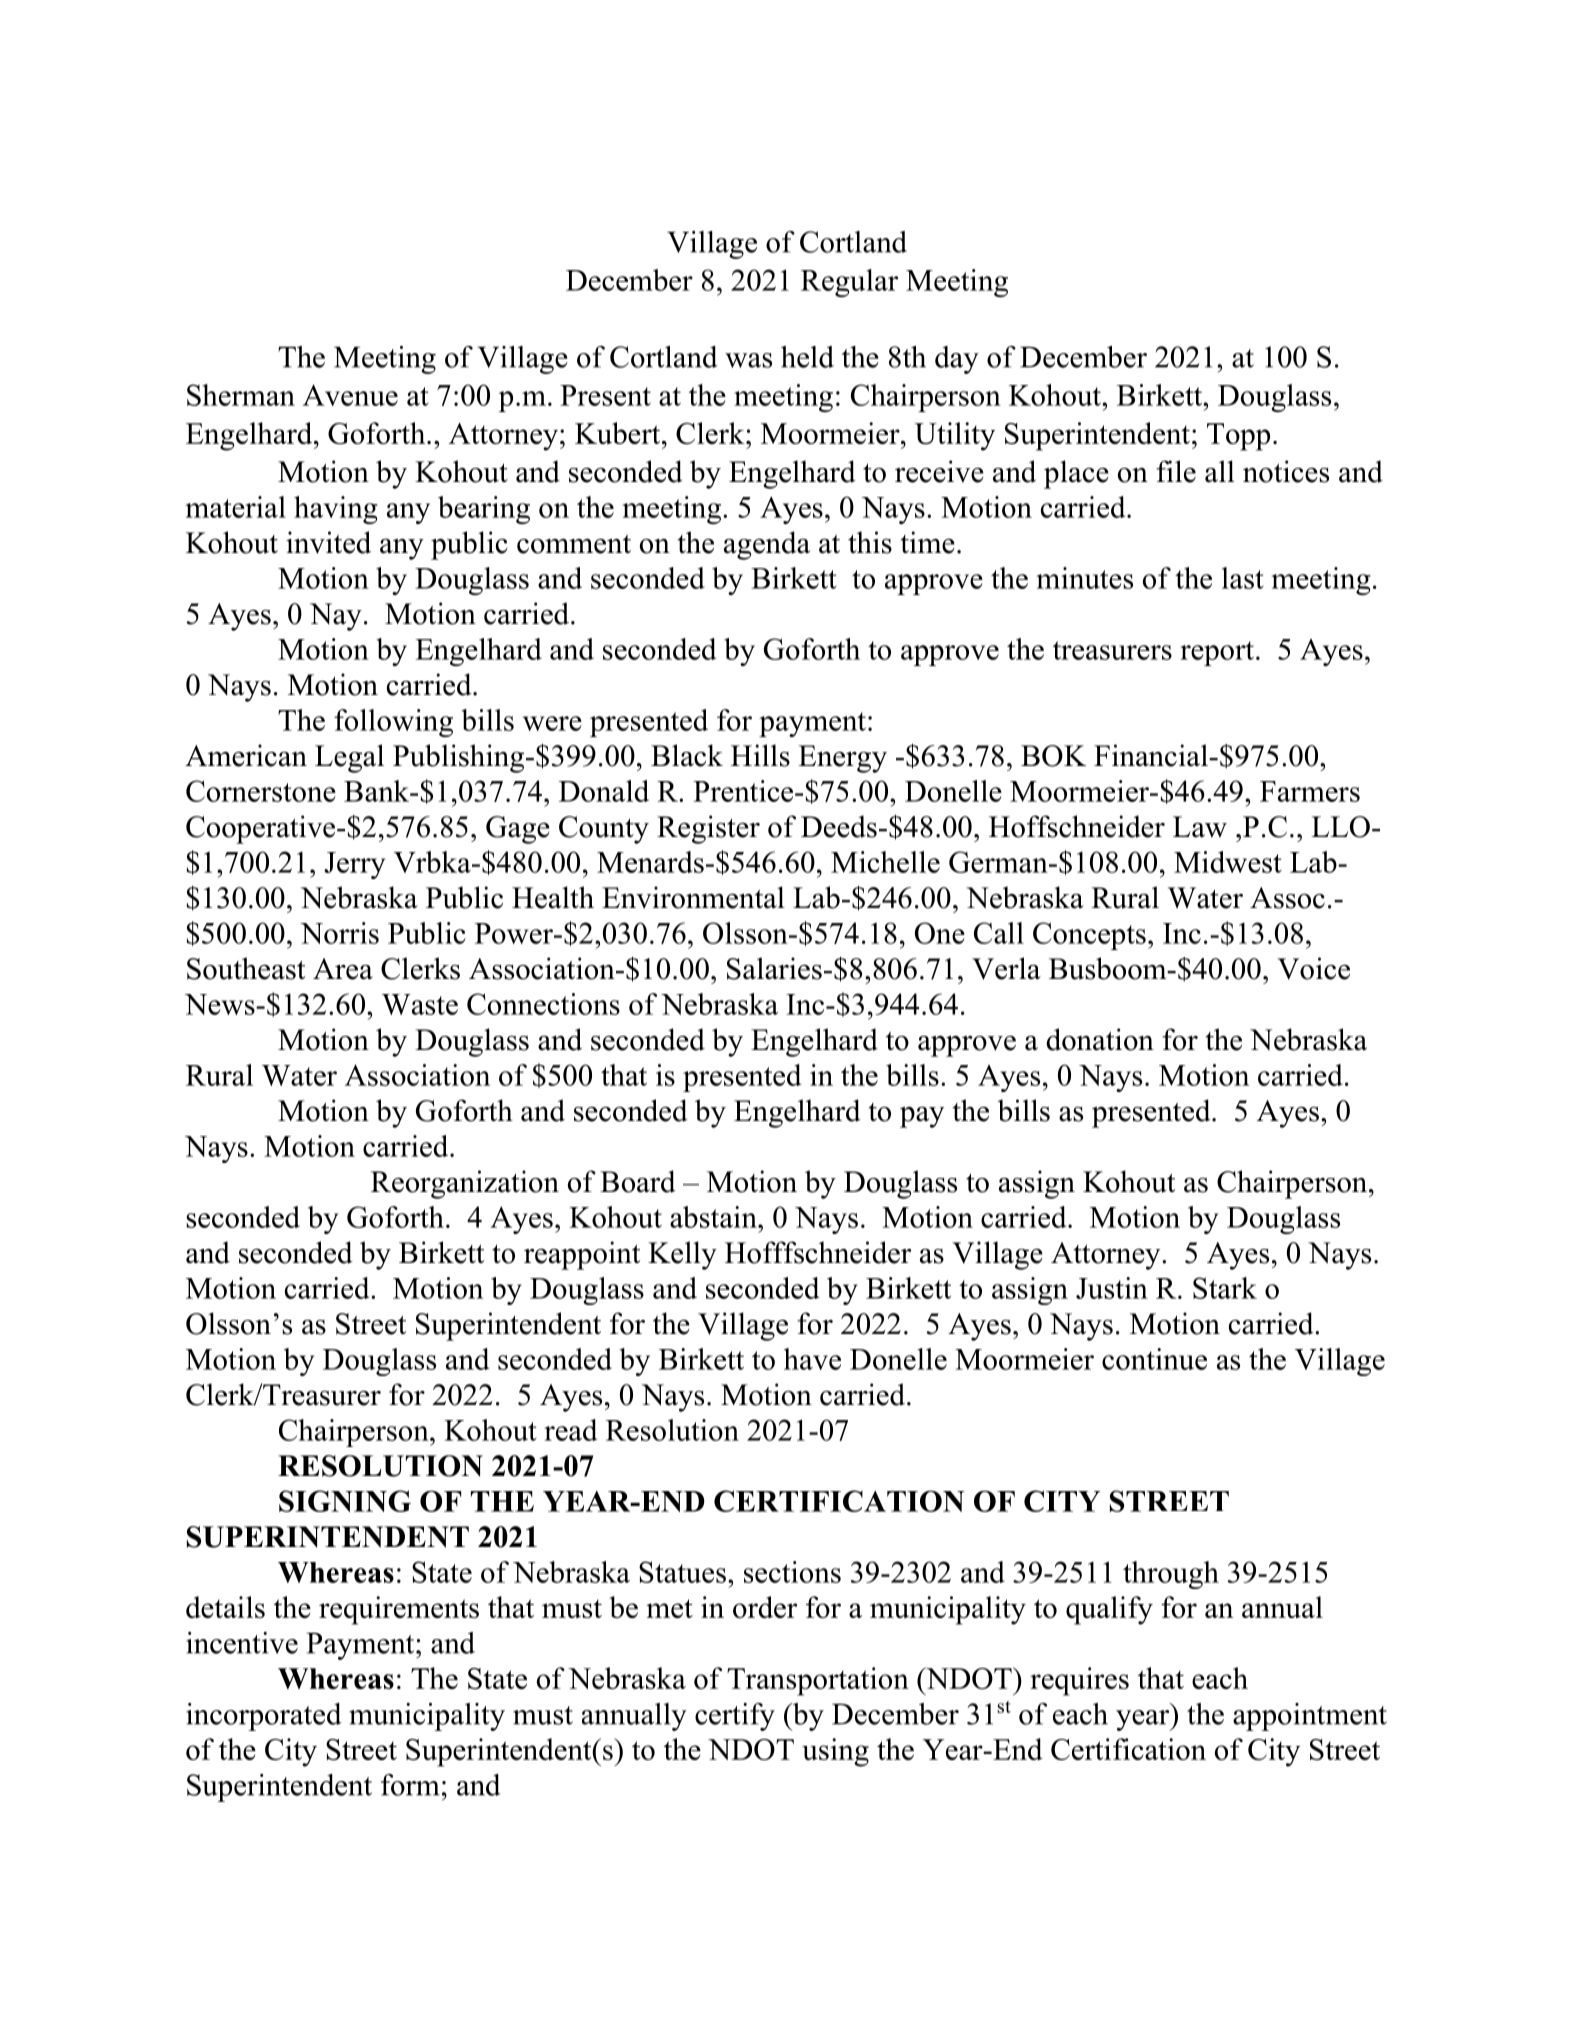  What do you see at coordinates (760, 755) in the screenshot?
I see `Hills` at bounding box center [760, 755].
